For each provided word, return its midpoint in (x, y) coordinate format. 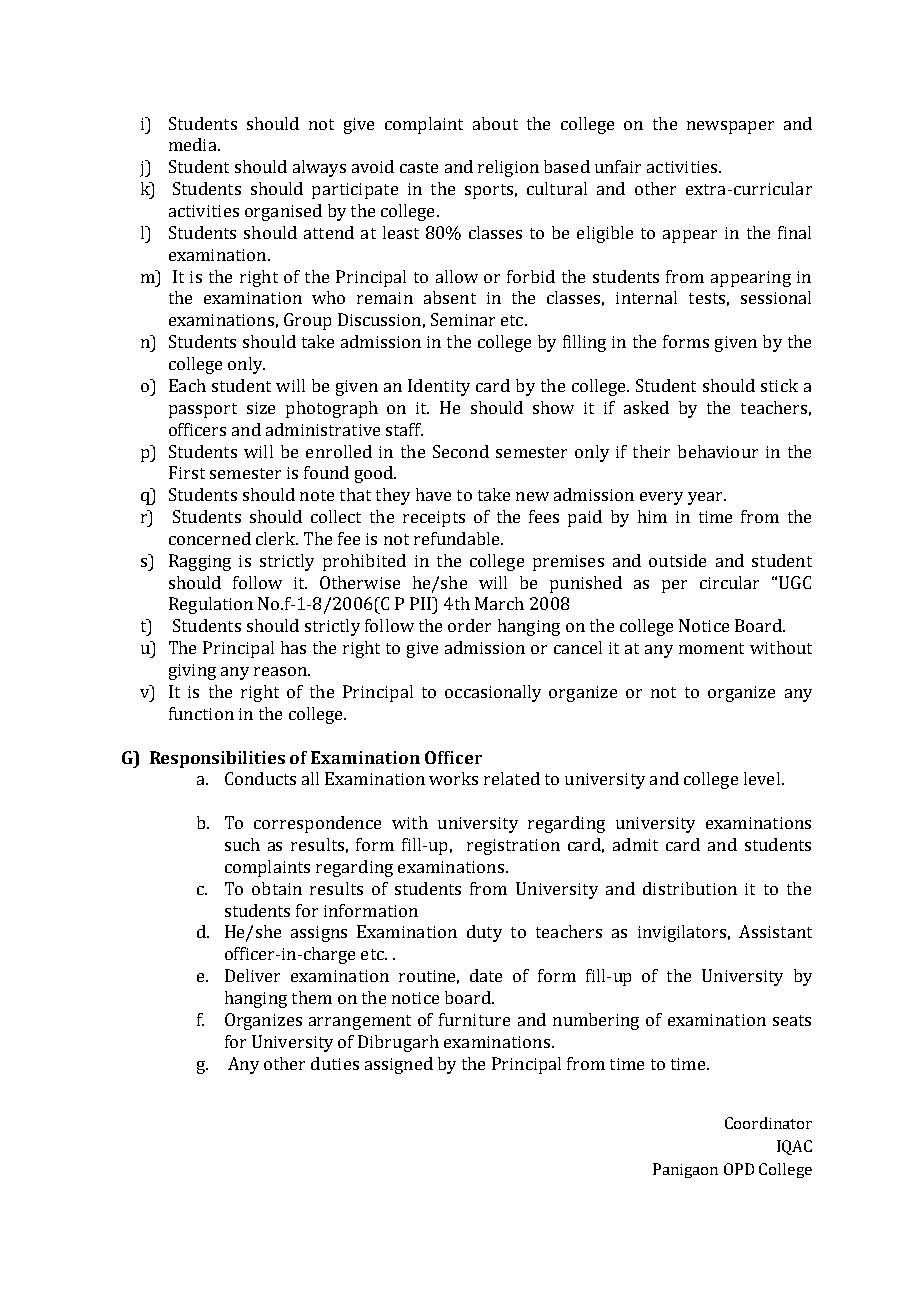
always (319, 168)
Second (461, 451)
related (512, 778)
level (762, 778)
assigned (399, 1065)
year (706, 498)
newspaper (730, 127)
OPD (739, 1169)
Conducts (260, 778)
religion (508, 168)
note (317, 495)
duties (335, 1063)
